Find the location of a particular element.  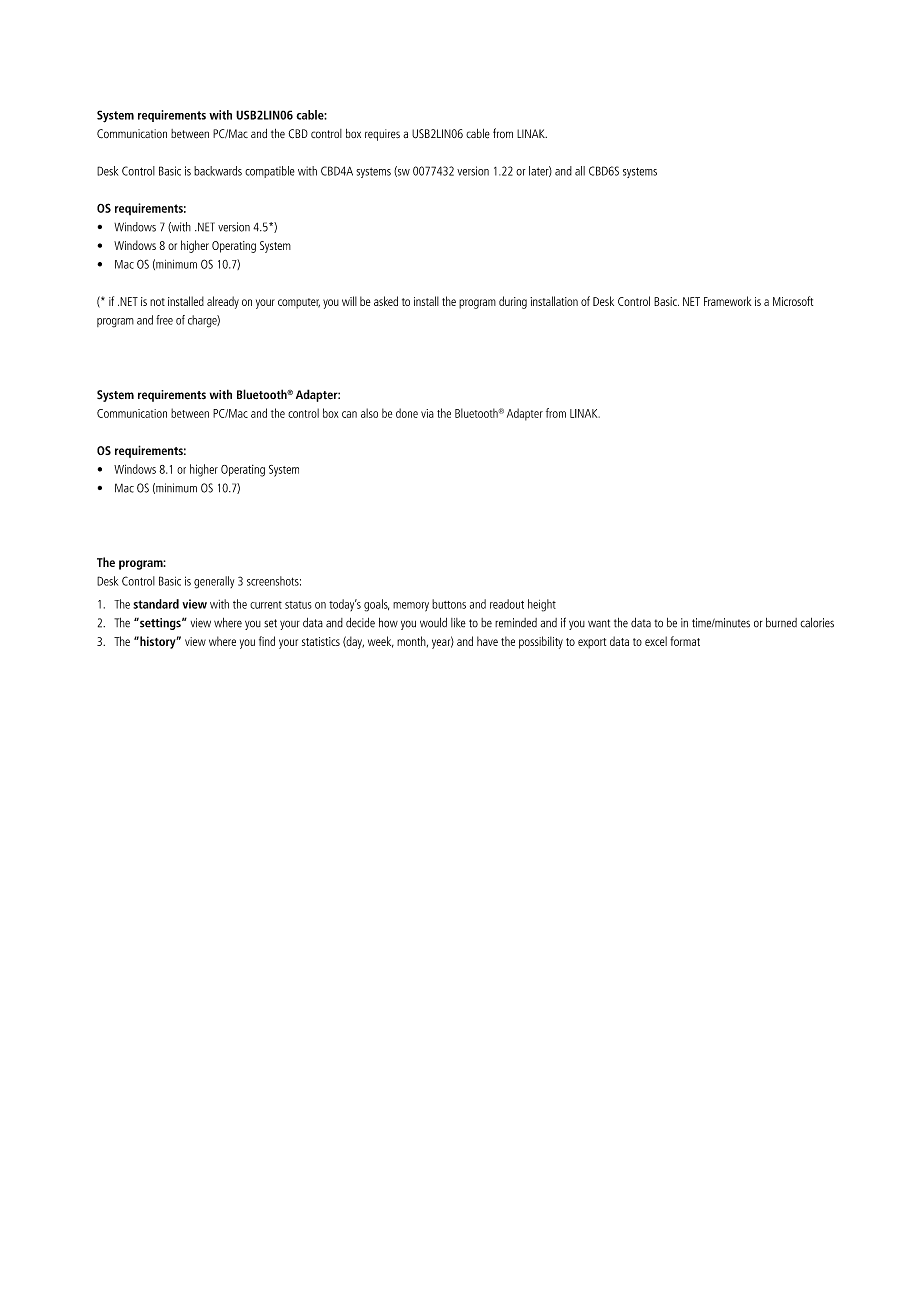

requires is located at coordinates (382, 135).
